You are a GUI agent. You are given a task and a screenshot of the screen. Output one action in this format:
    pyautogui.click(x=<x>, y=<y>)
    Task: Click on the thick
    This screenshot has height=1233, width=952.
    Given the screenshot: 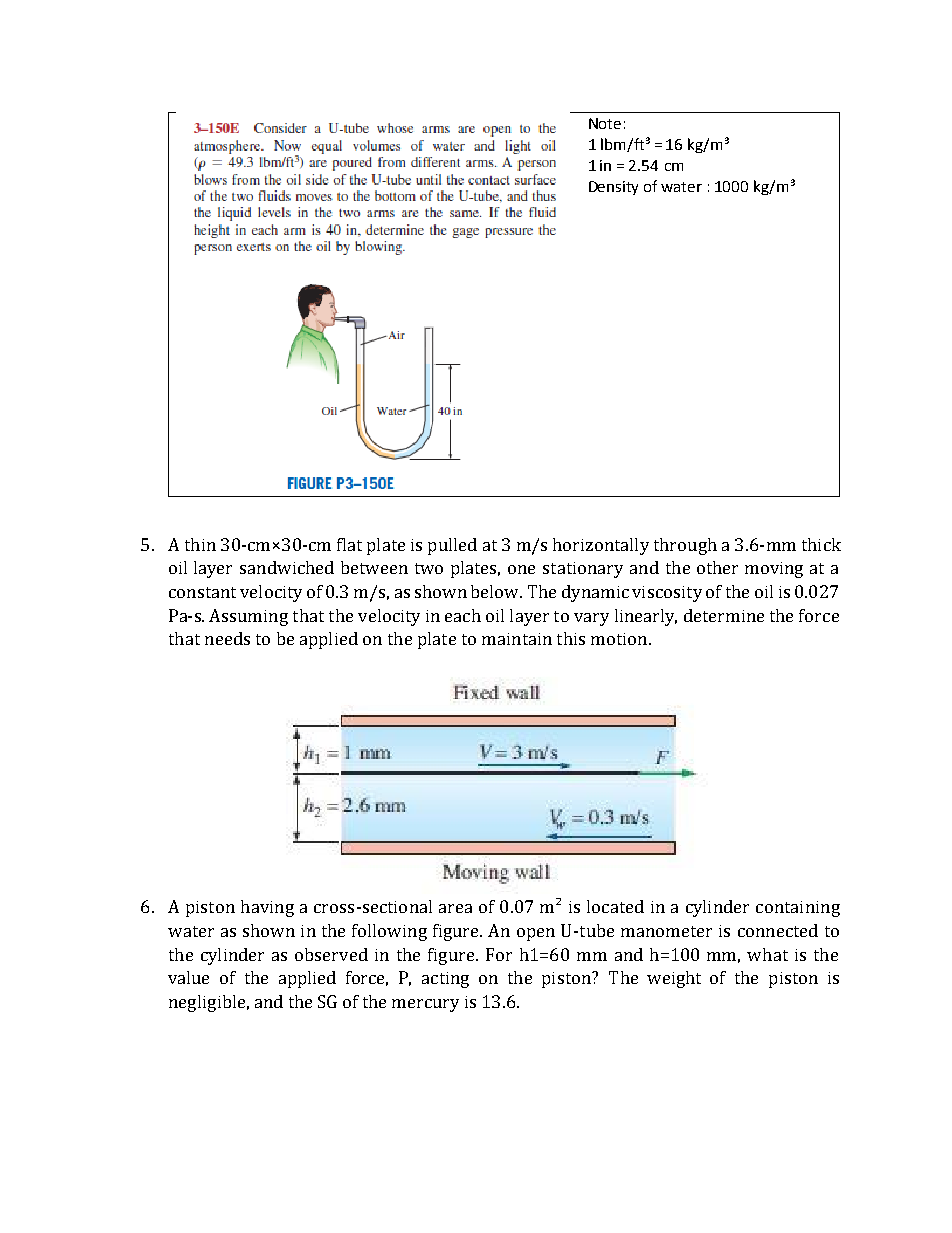 What is the action you would take?
    pyautogui.click(x=821, y=544)
